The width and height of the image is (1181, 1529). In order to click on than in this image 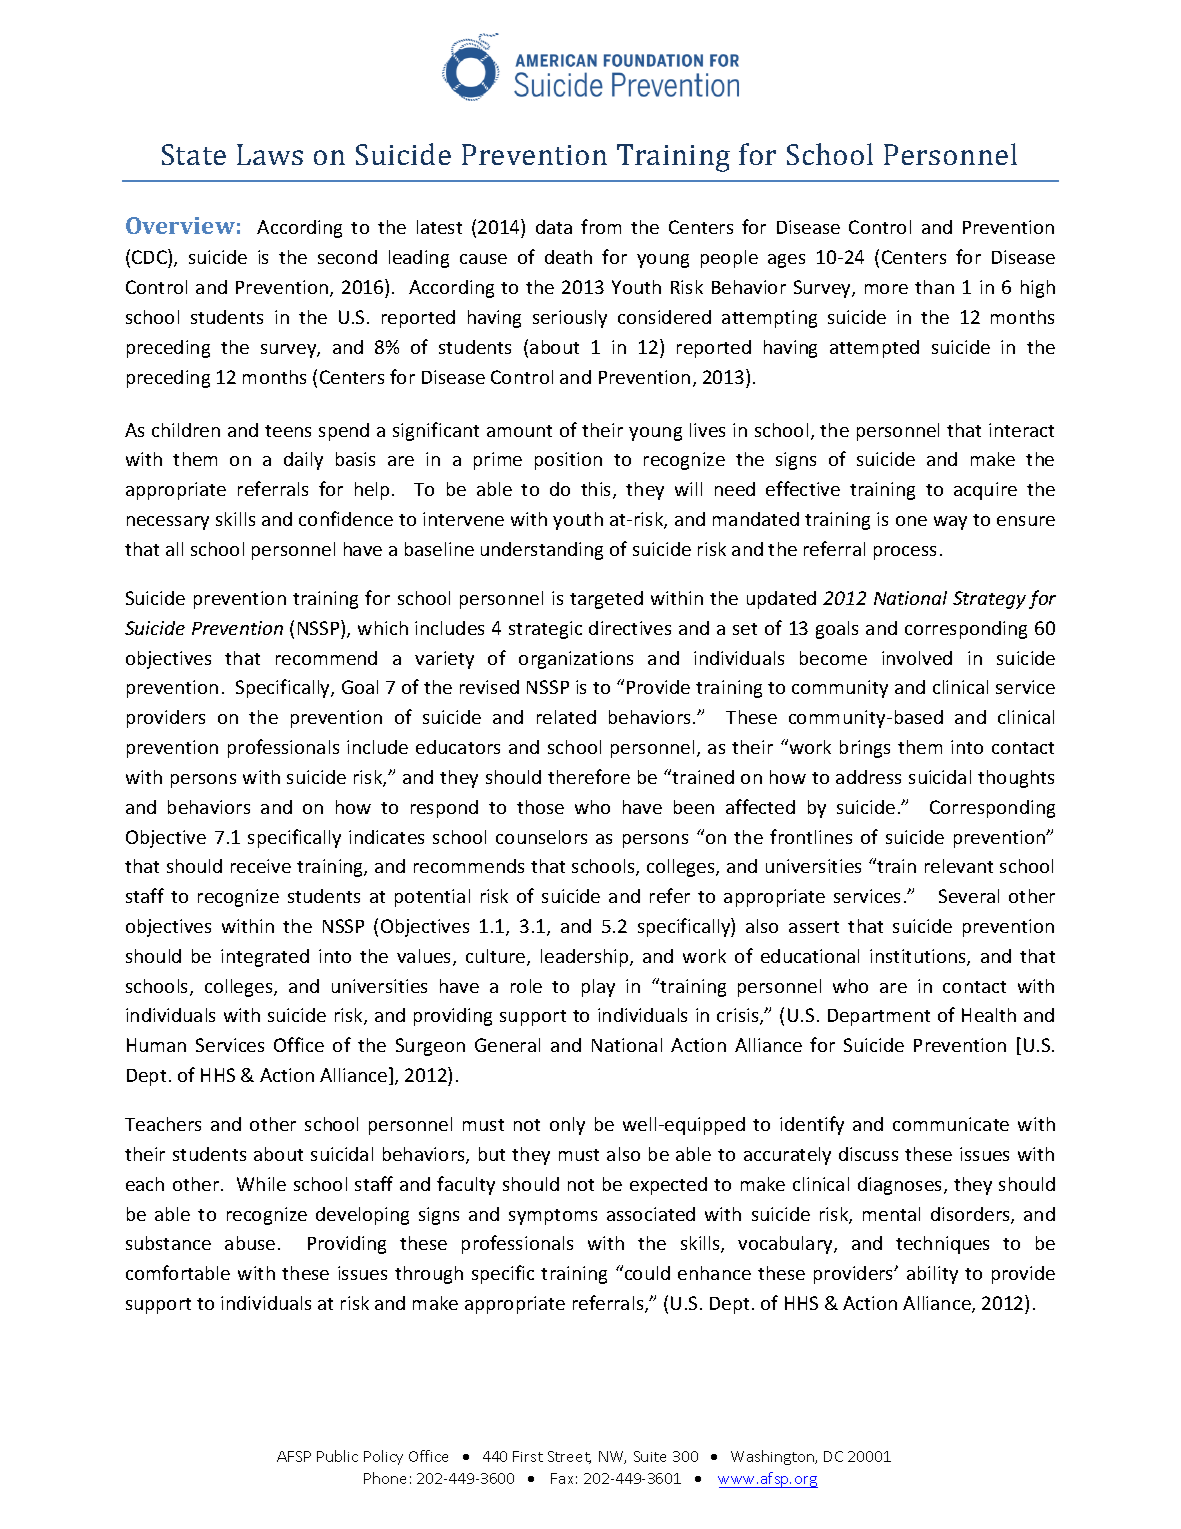, I will do `click(934, 287)`.
